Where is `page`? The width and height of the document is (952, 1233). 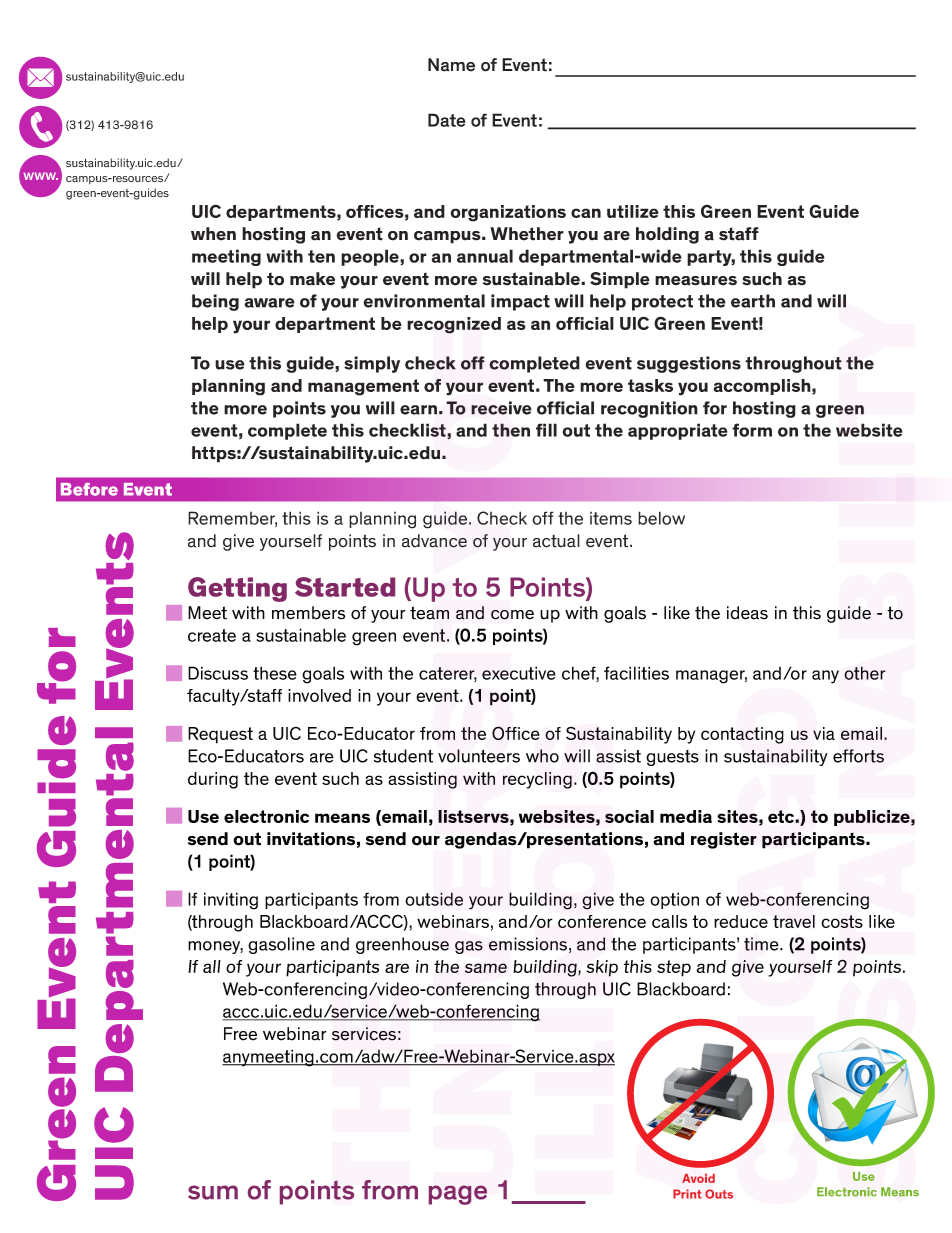
page is located at coordinates (458, 1195).
